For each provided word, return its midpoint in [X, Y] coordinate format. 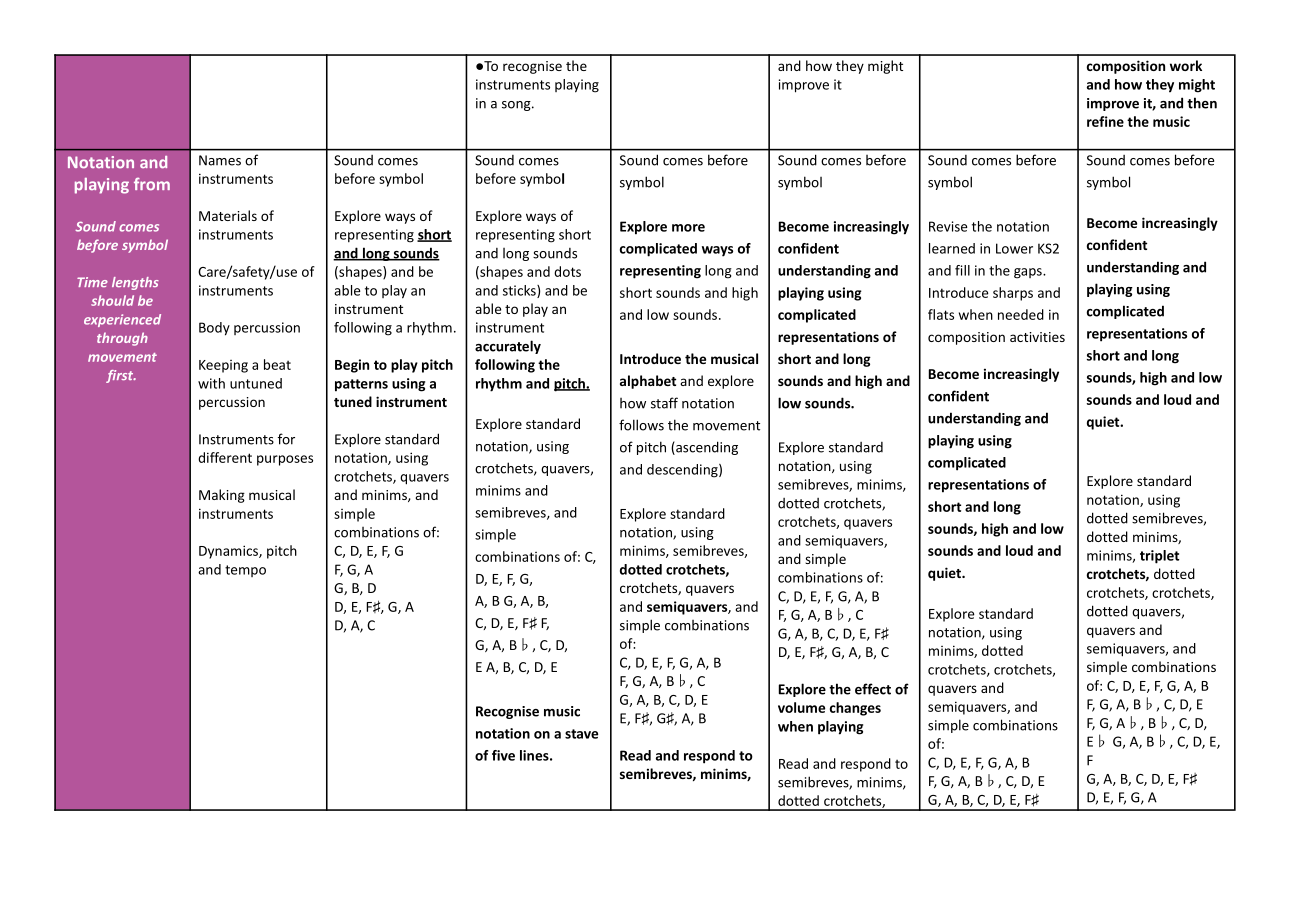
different [225, 457]
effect [873, 689]
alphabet [648, 382]
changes [855, 709]
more [688, 228]
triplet [1159, 557]
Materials [228, 215]
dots [567, 271]
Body [214, 329]
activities [1037, 337]
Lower [1014, 248]
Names [220, 160]
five [503, 755]
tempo [245, 571]
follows [641, 425]
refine [1105, 121]
